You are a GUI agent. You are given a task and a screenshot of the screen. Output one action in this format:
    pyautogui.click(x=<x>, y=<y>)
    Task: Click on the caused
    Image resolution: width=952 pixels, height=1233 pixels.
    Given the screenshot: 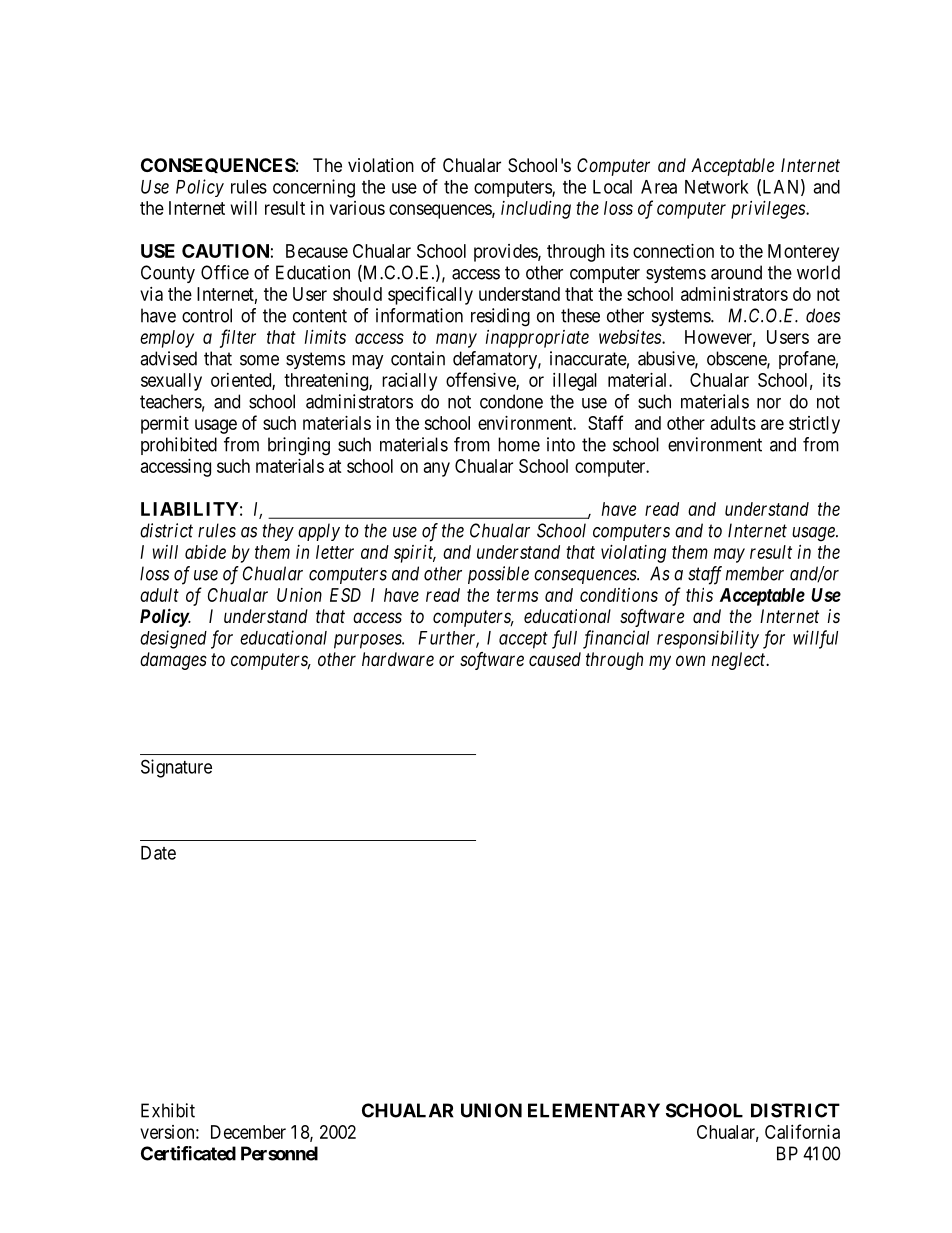 What is the action you would take?
    pyautogui.click(x=555, y=659)
